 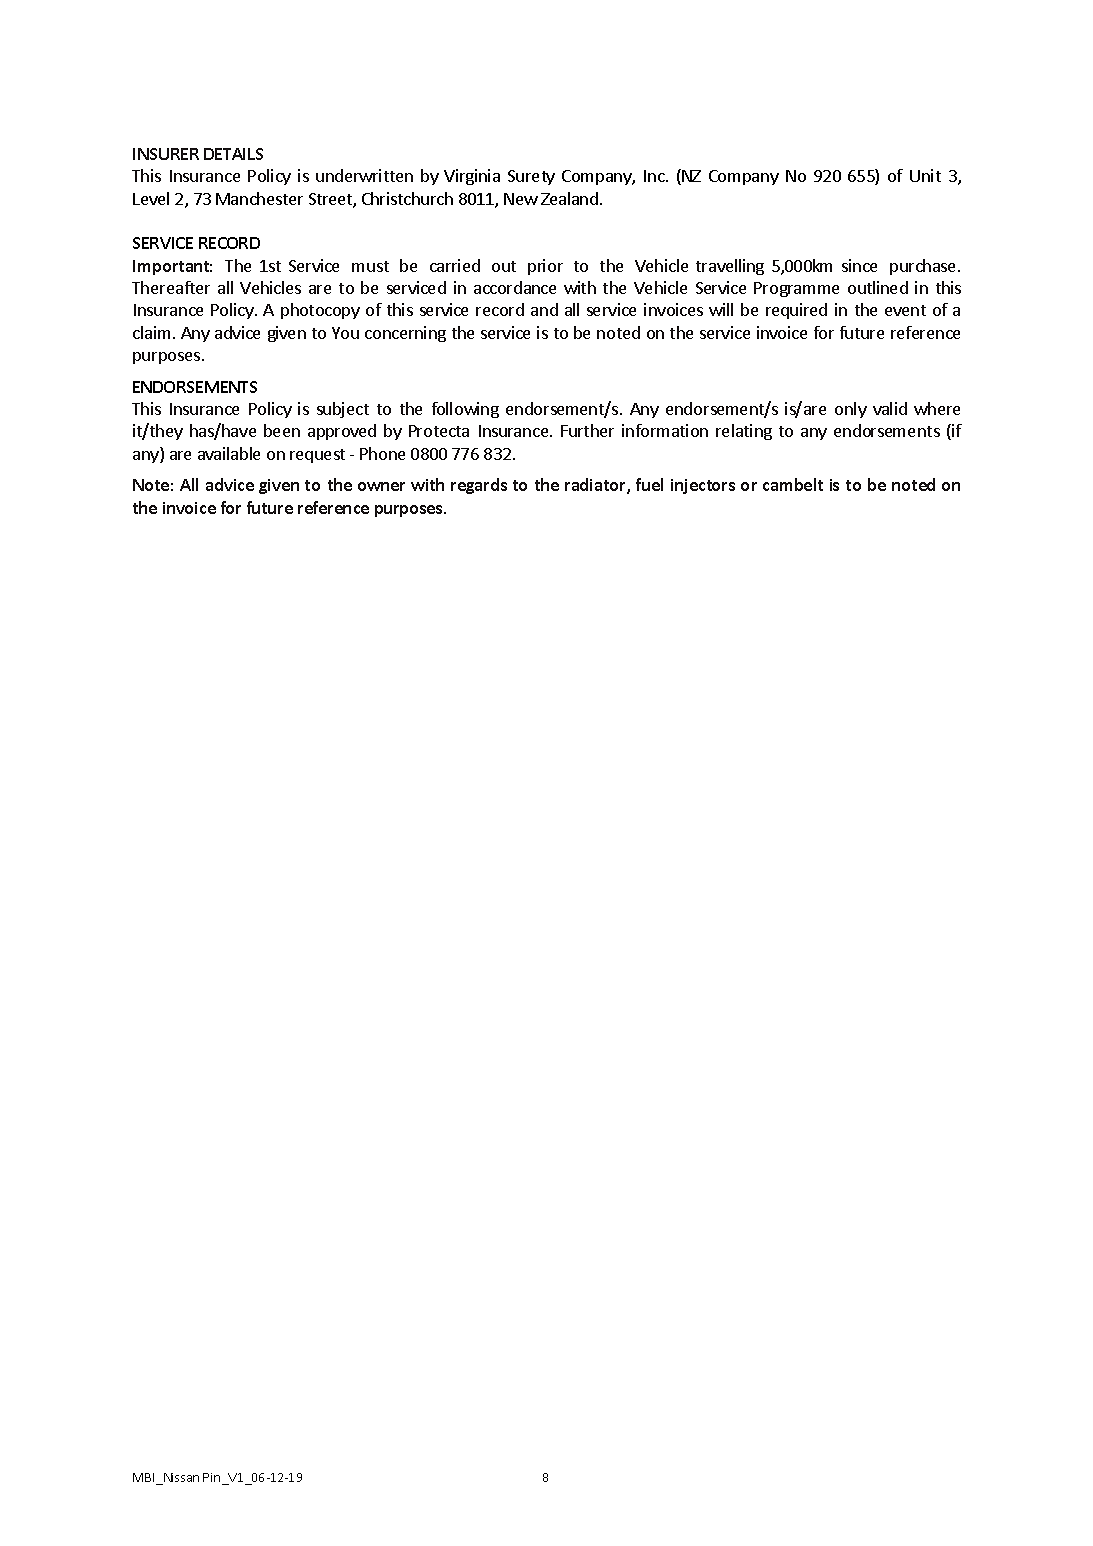 I want to click on available, so click(x=229, y=453).
